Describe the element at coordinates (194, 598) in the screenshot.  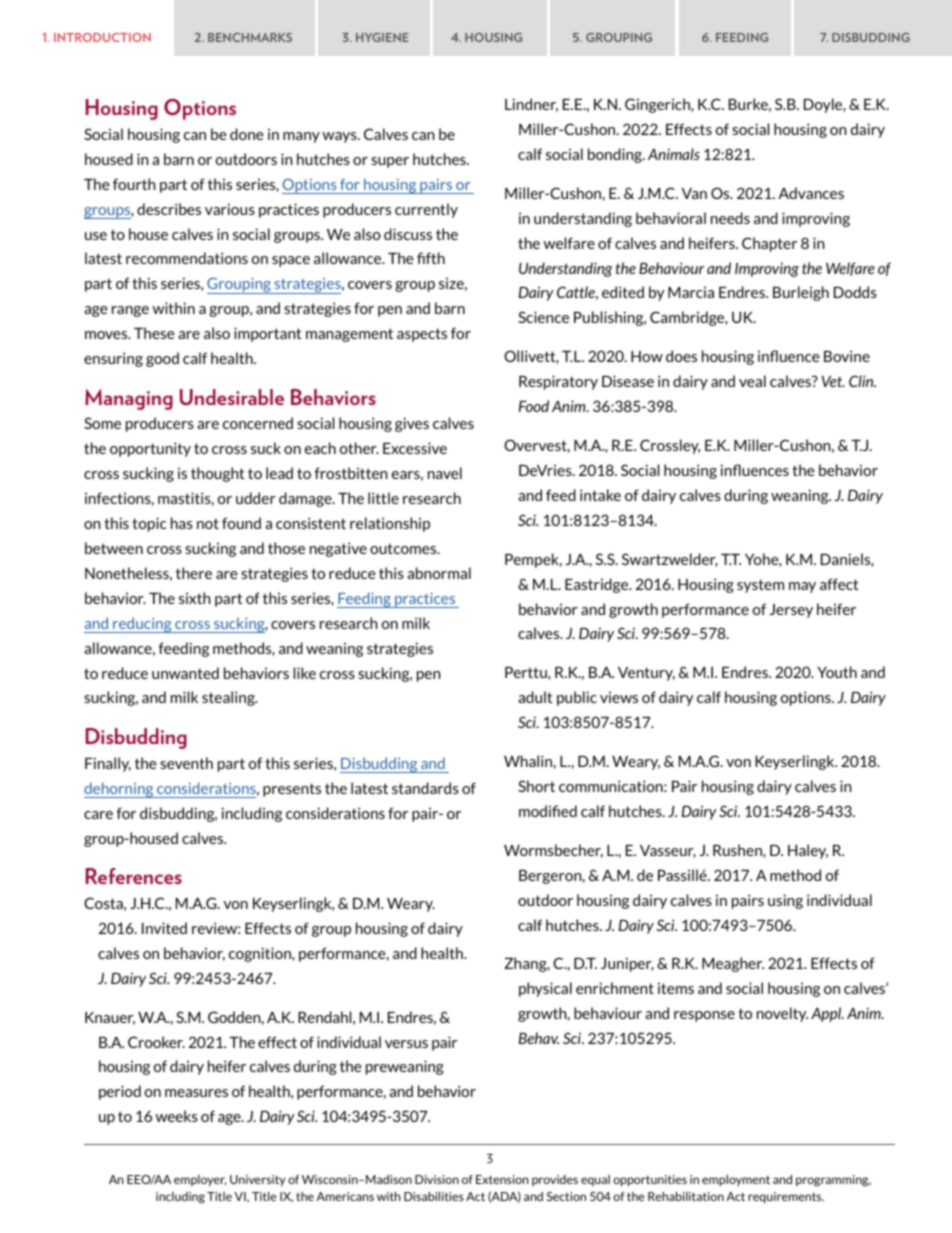
I see `sixth` at that location.
